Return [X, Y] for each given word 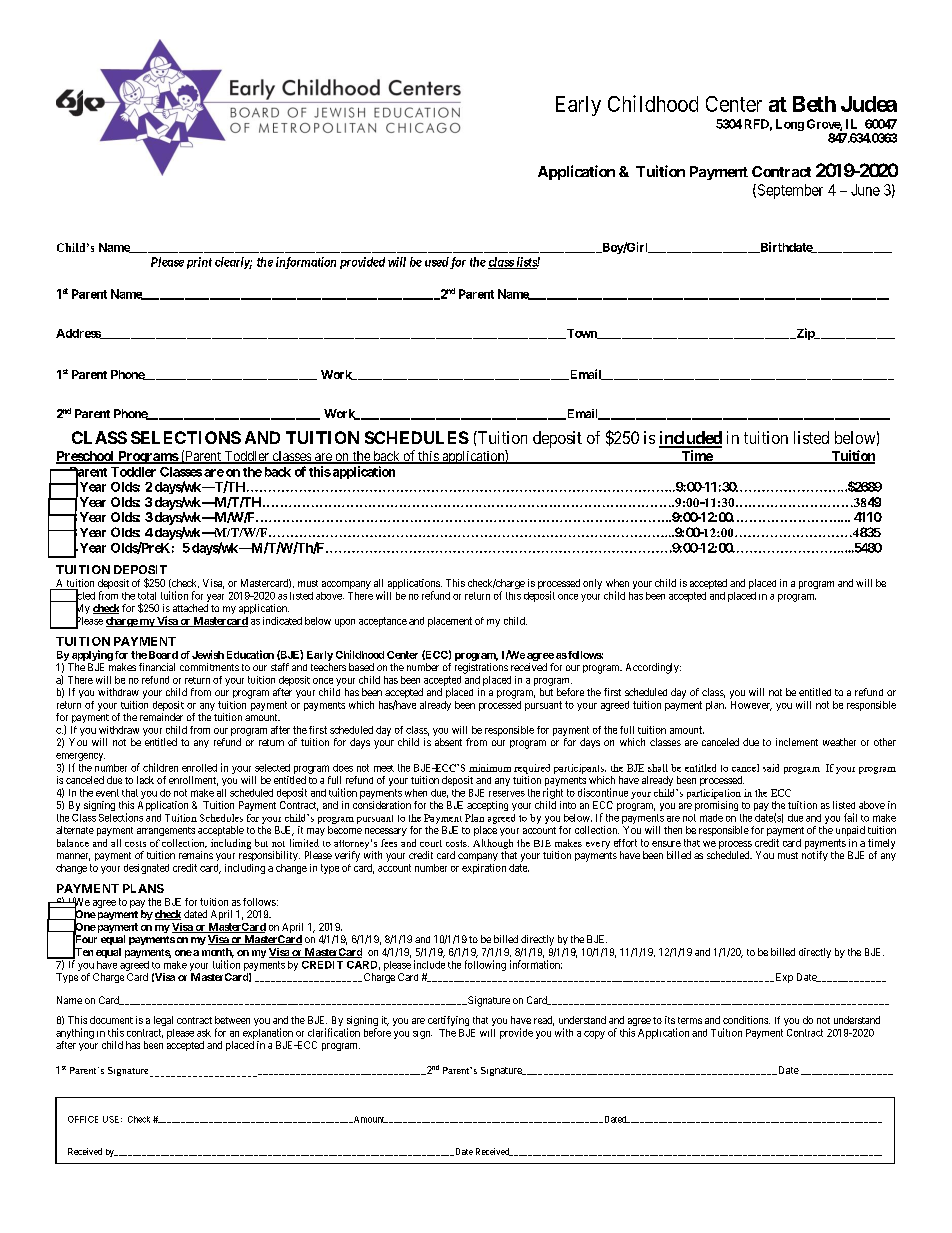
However [751, 706]
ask [204, 1033]
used [437, 262]
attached [190, 608]
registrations [481, 668]
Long [790, 125]
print [199, 263]
